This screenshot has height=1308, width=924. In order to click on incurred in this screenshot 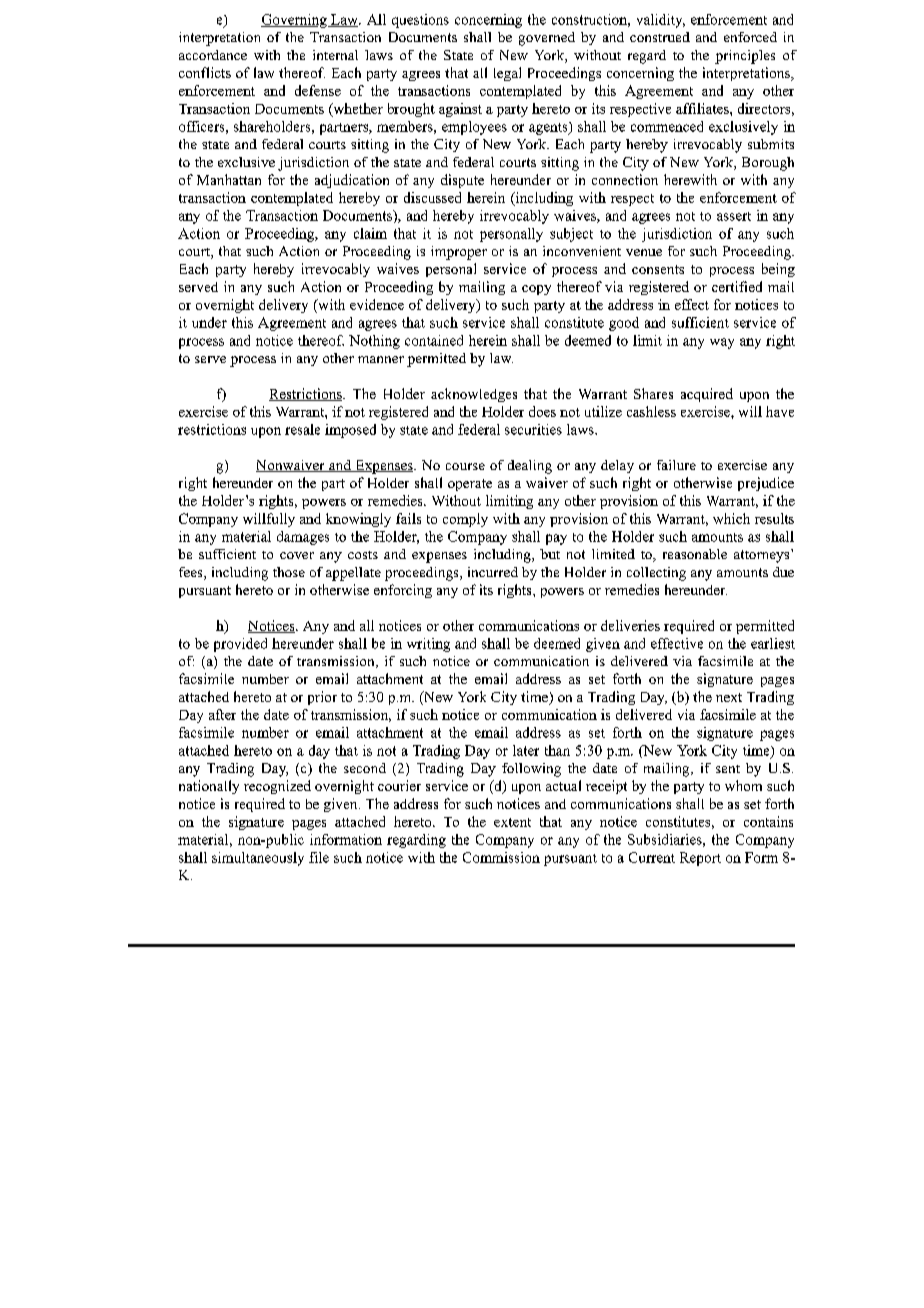, I will do `click(493, 572)`.
